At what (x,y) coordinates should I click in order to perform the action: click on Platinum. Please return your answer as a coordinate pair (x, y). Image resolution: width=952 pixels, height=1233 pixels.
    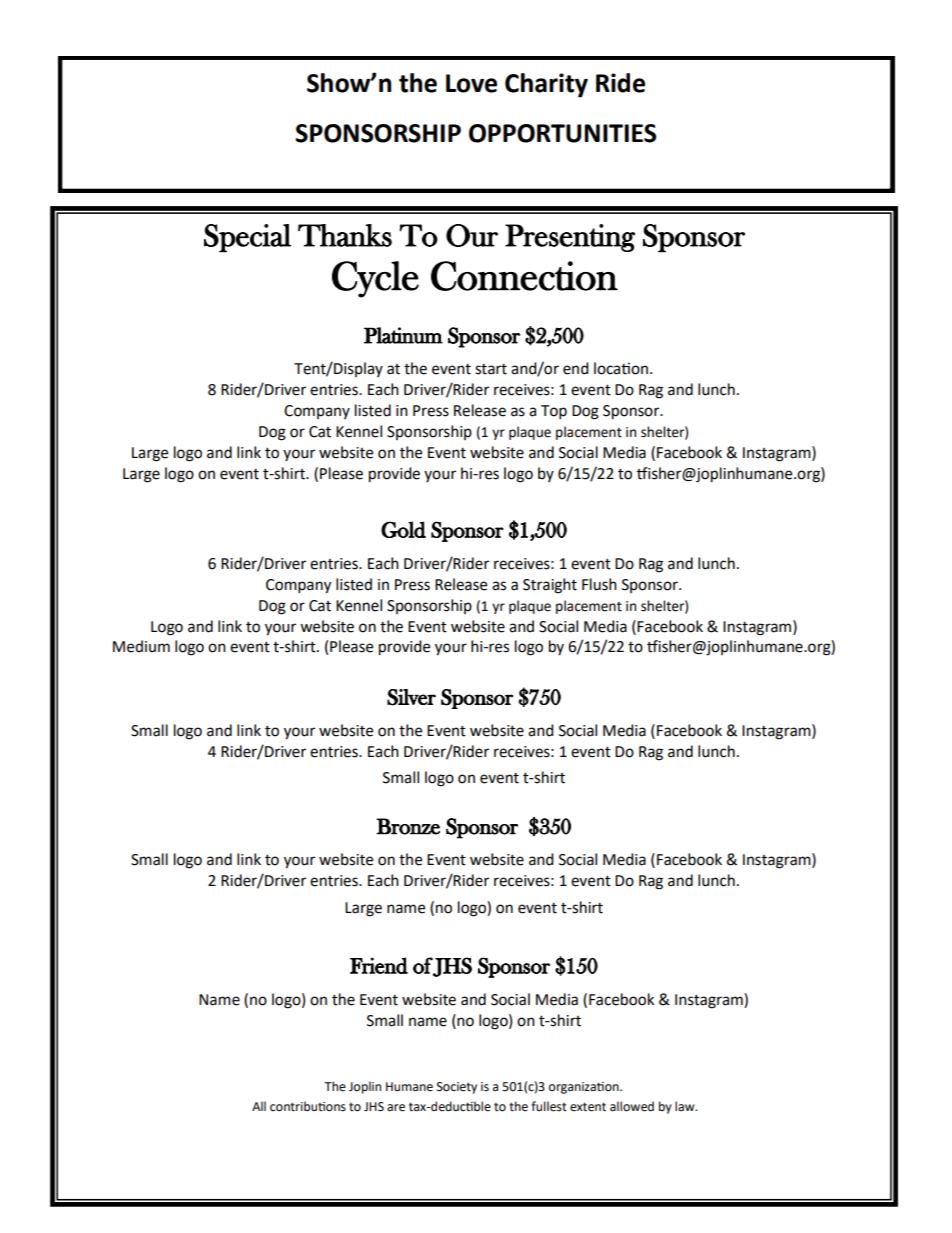
    Looking at the image, I should click on (403, 335).
